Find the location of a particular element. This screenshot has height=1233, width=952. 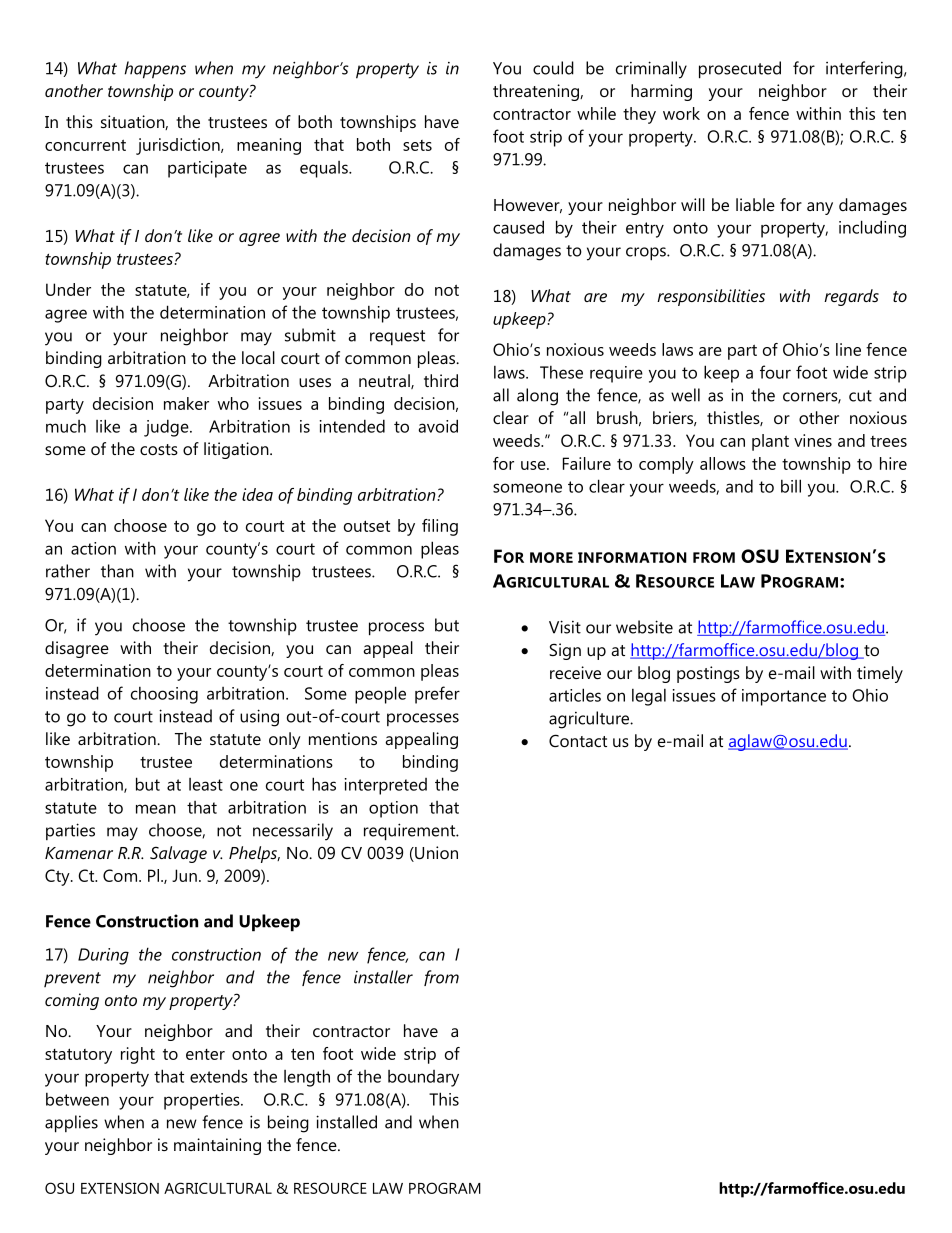

Union is located at coordinates (435, 854).
